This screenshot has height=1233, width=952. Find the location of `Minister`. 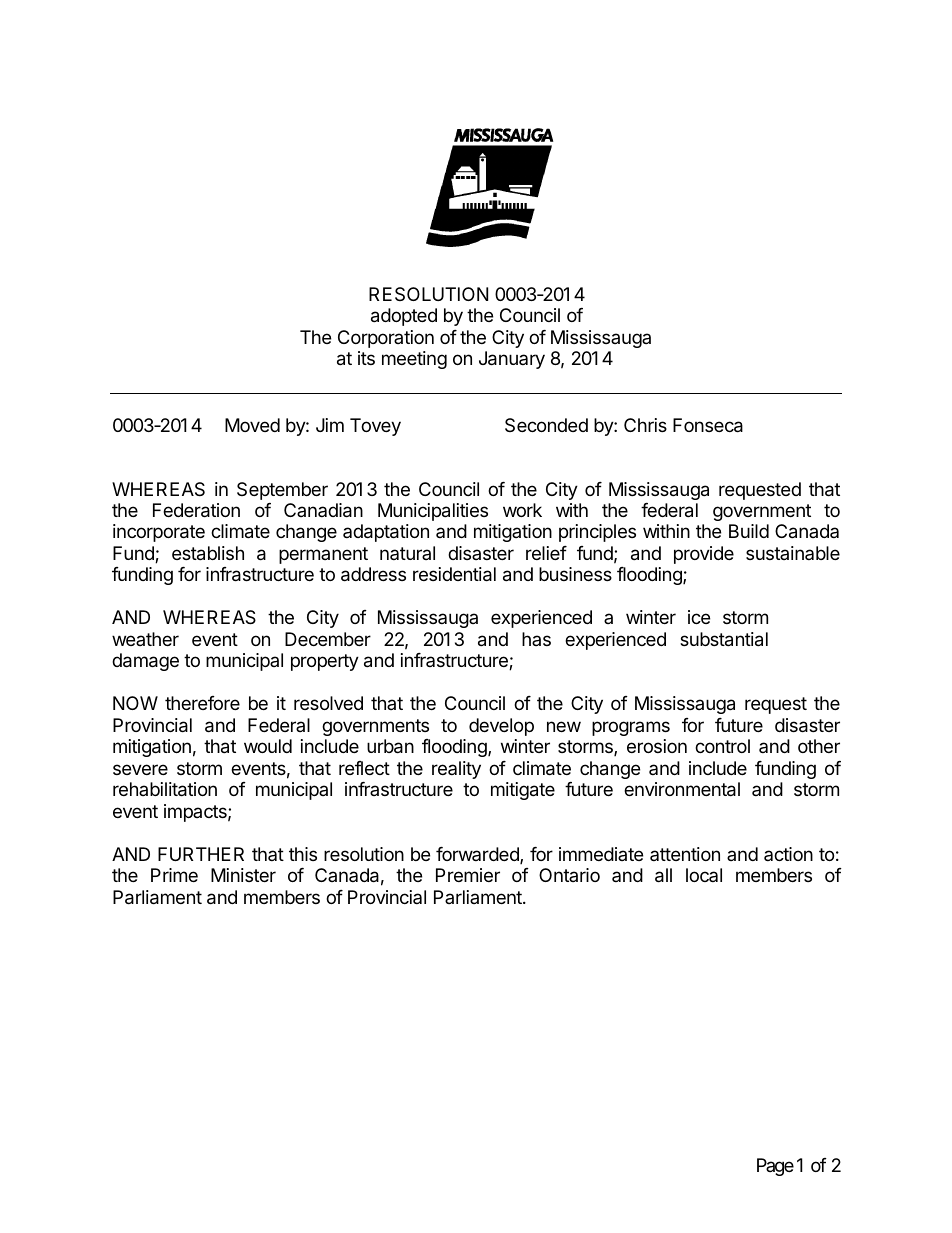

Minister is located at coordinates (243, 875).
